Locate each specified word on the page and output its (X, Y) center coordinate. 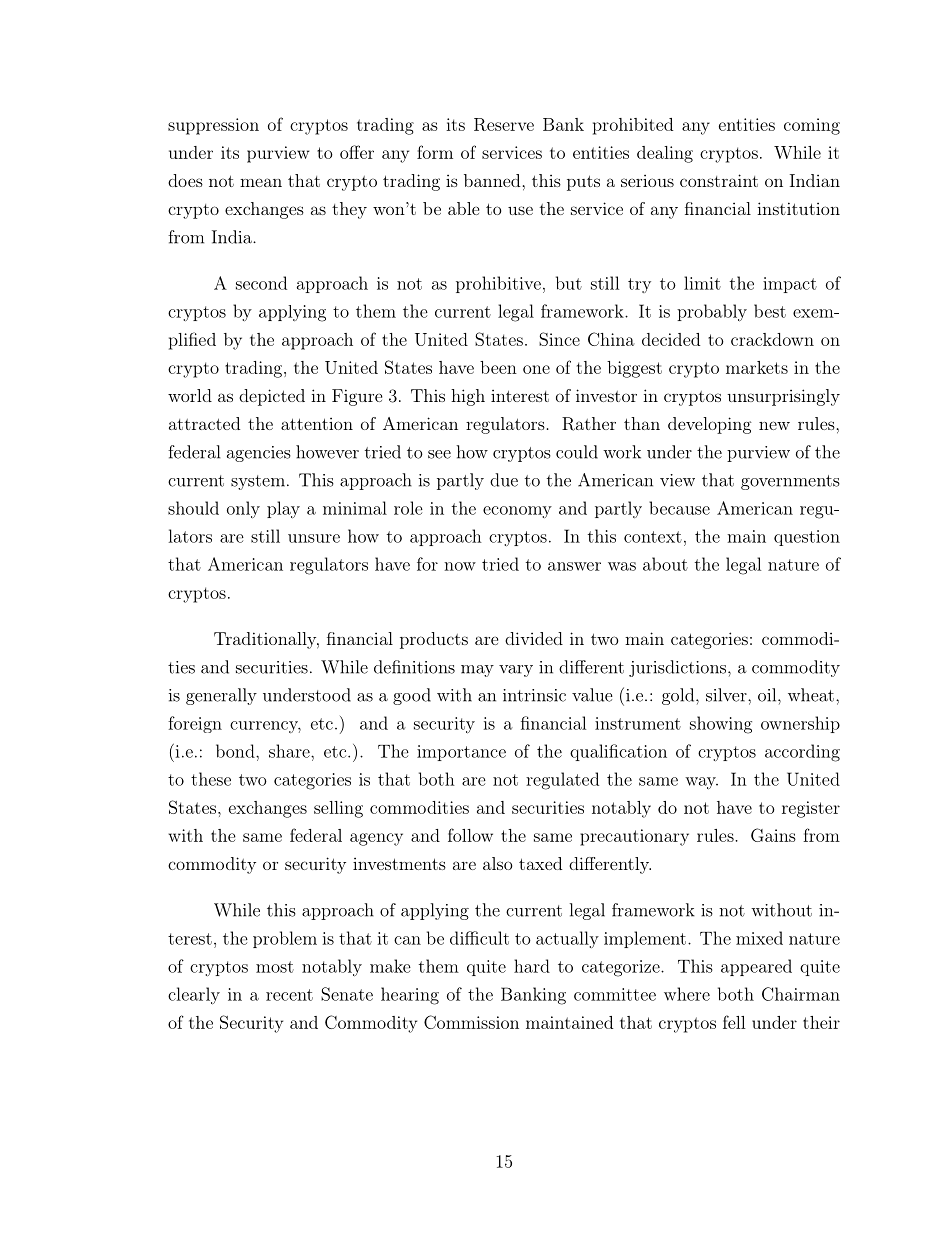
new (774, 425)
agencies (259, 454)
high (468, 397)
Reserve (504, 124)
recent (289, 995)
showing (721, 725)
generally (221, 696)
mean (261, 182)
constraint (719, 180)
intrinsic (534, 695)
